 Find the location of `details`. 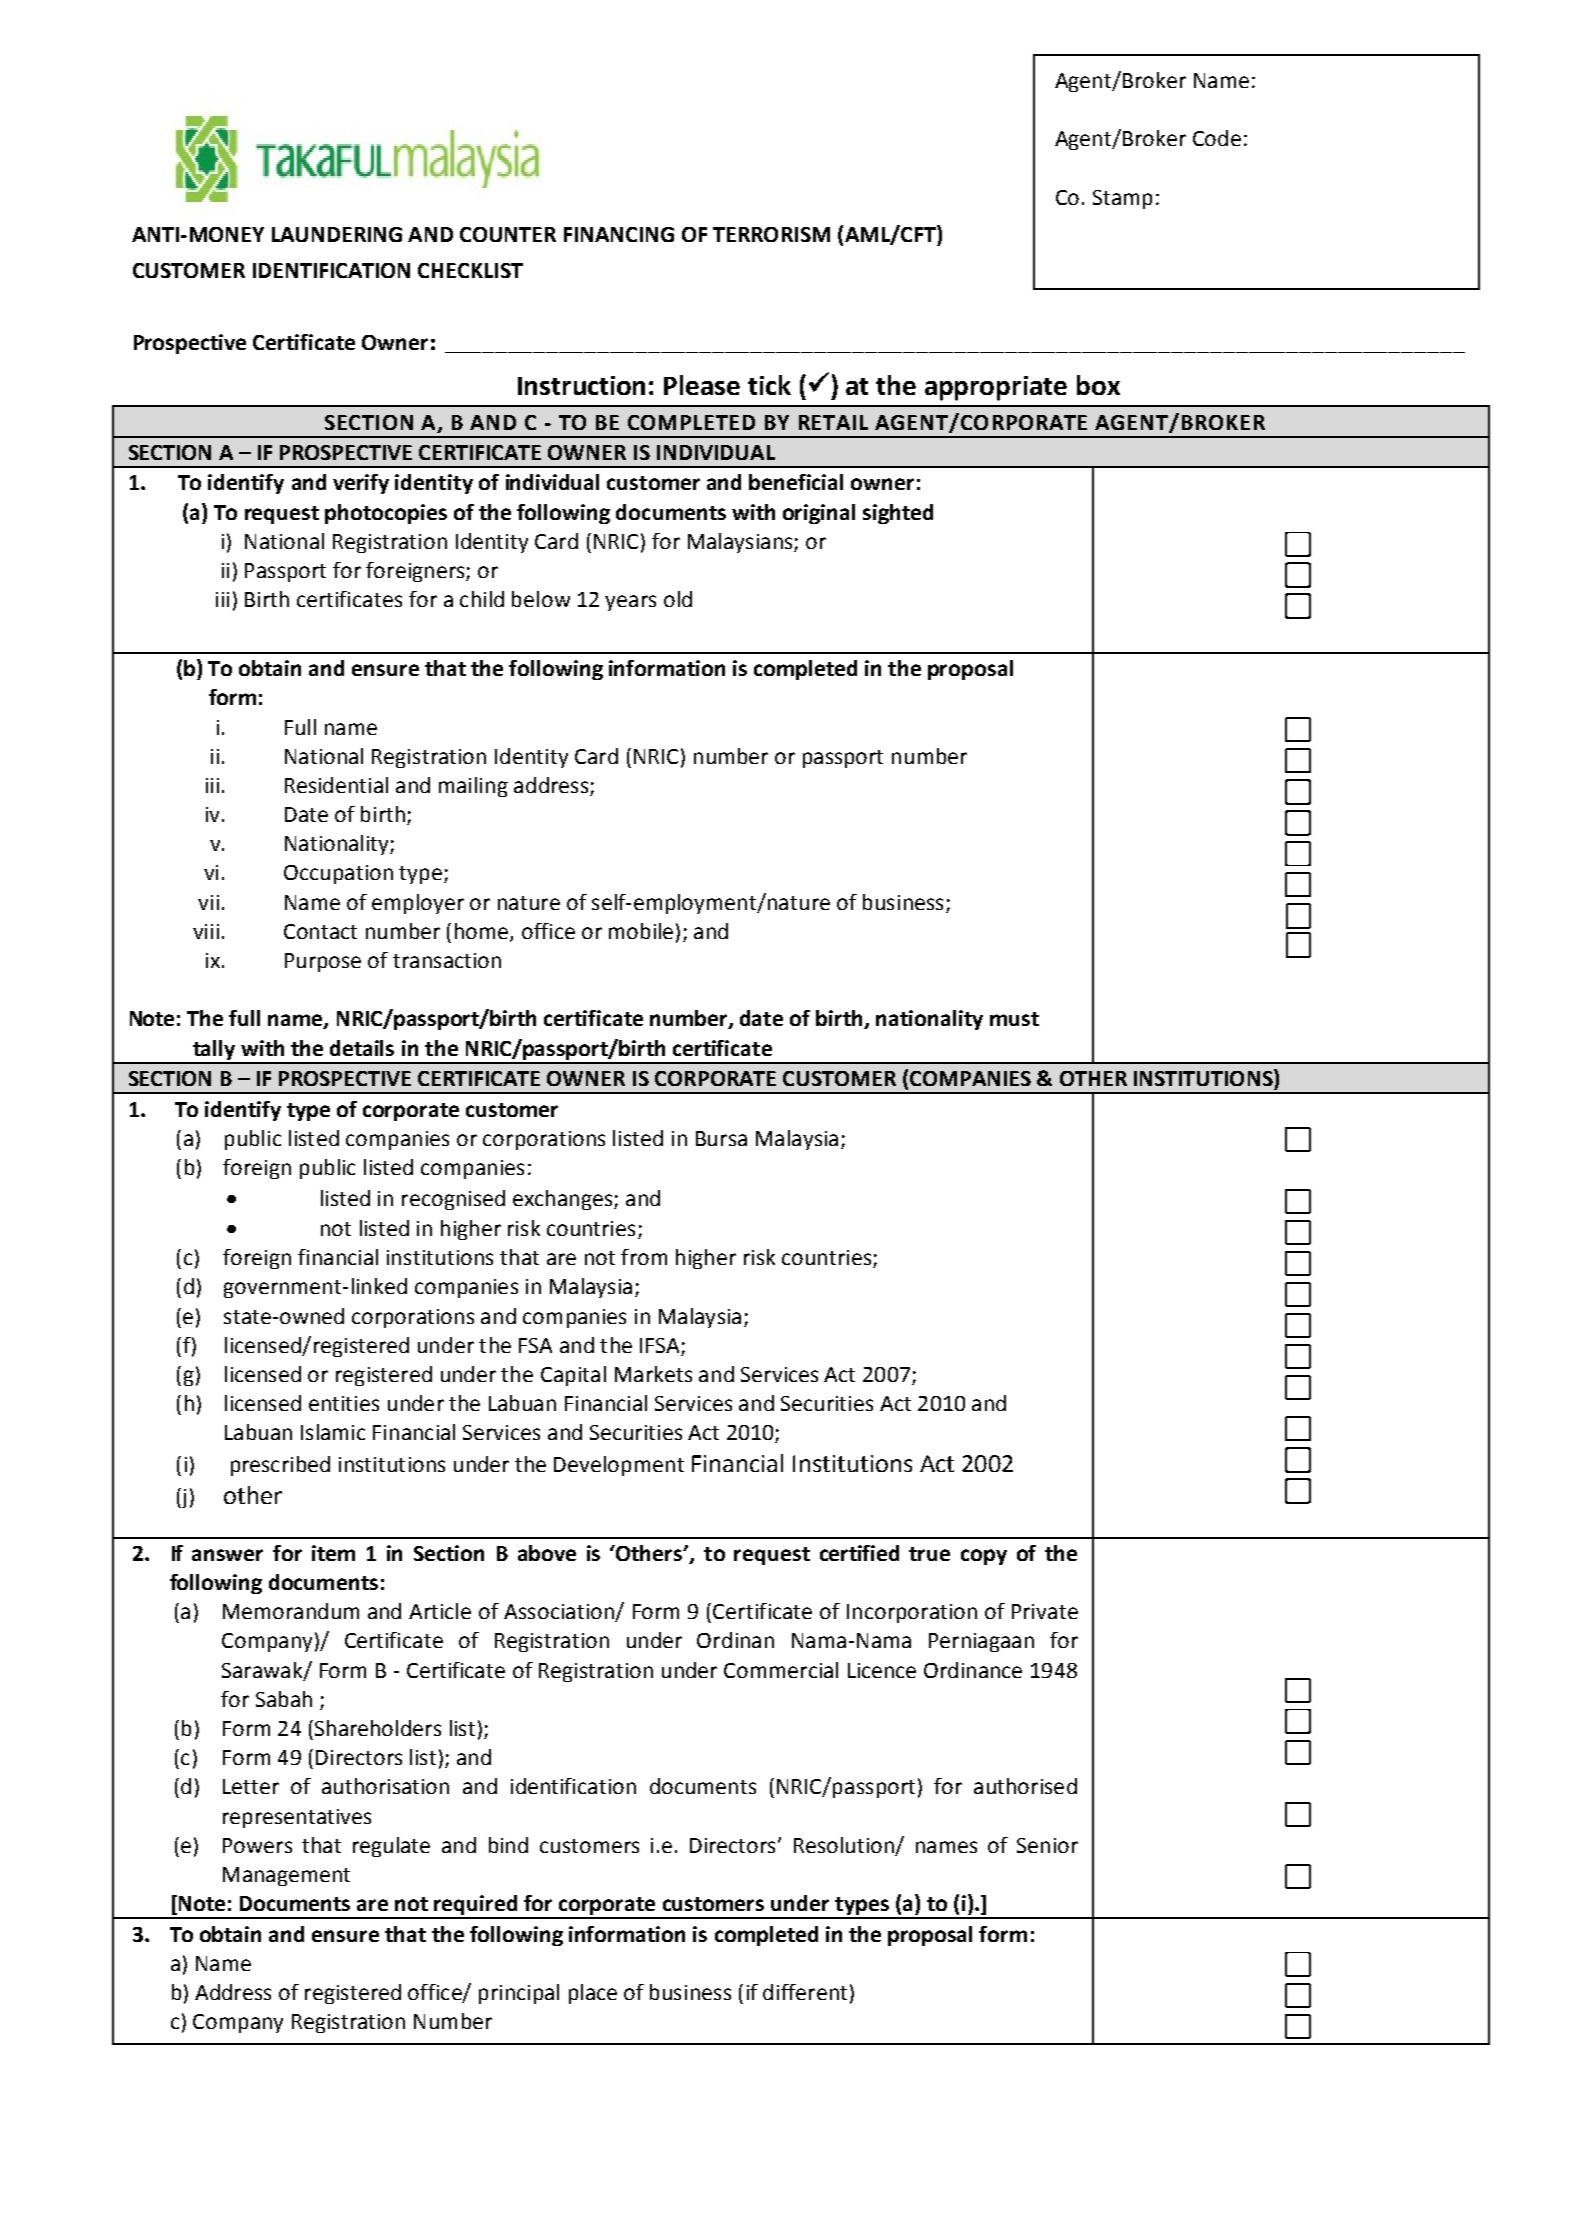

details is located at coordinates (362, 1048).
